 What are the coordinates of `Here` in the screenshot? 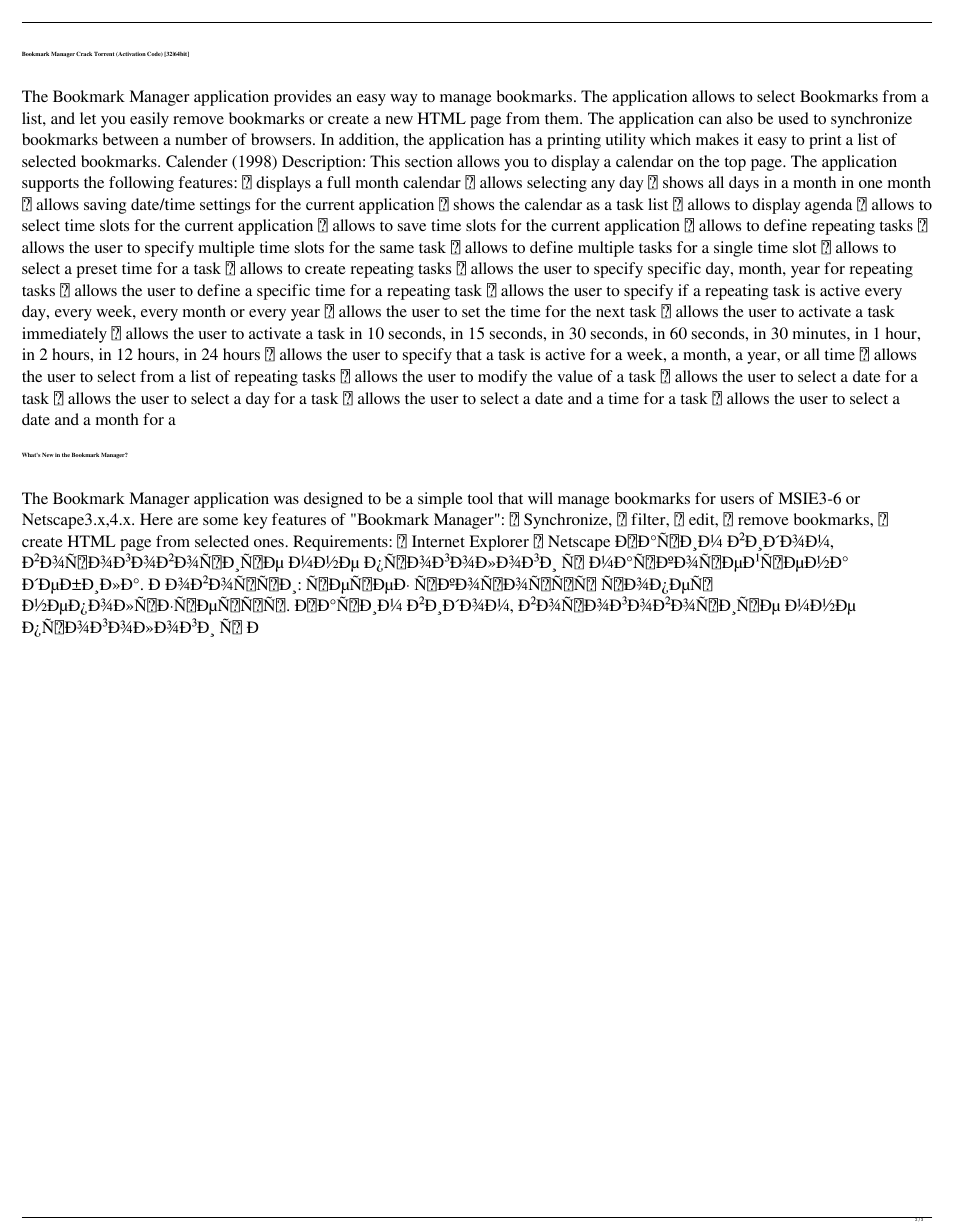 It's located at (156, 519).
